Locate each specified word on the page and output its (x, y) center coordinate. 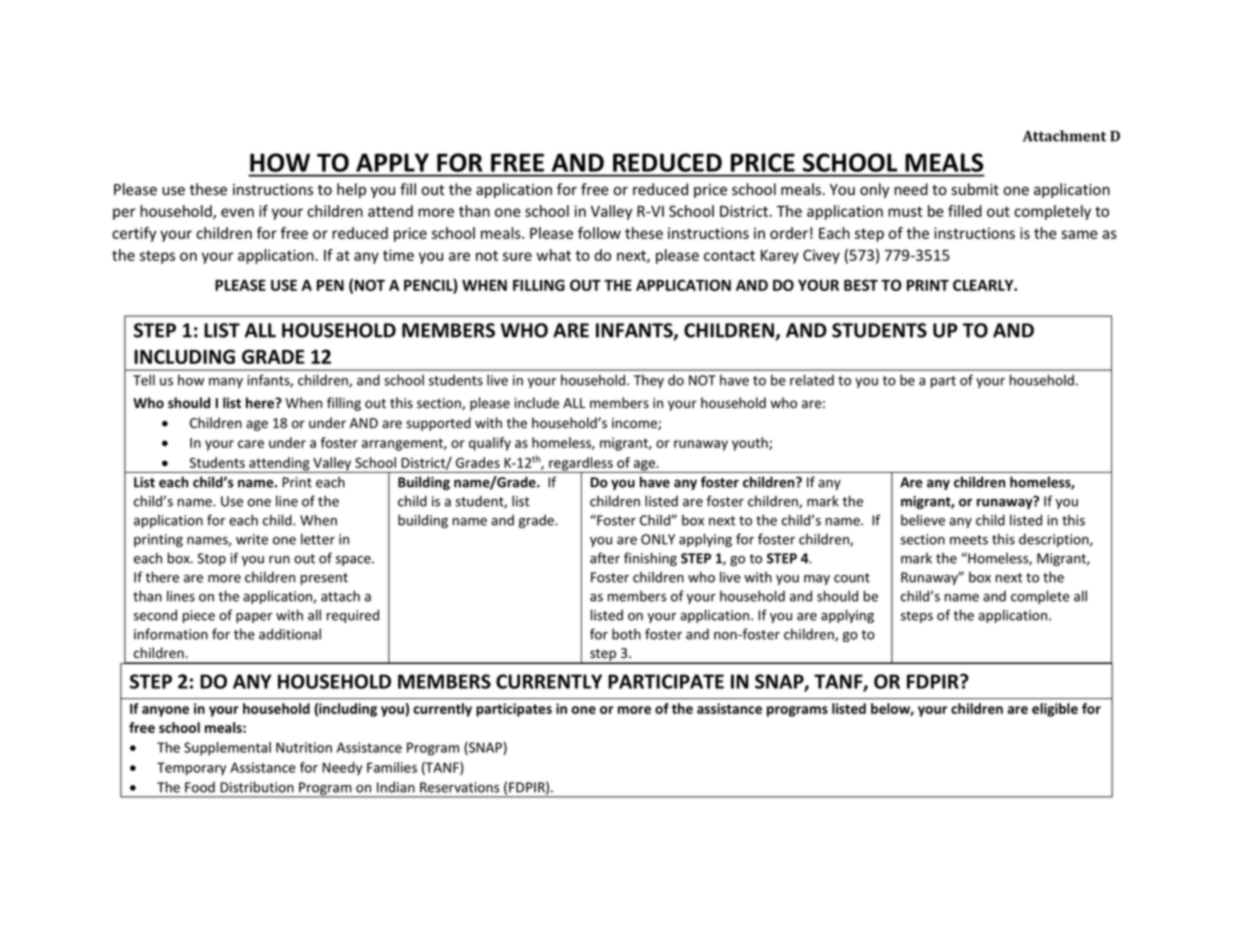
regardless (581, 465)
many (226, 383)
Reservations (459, 787)
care (251, 444)
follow (599, 233)
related (812, 380)
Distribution (257, 787)
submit (975, 189)
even (237, 212)
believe (923, 520)
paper (254, 618)
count (852, 578)
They (649, 381)
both (626, 634)
